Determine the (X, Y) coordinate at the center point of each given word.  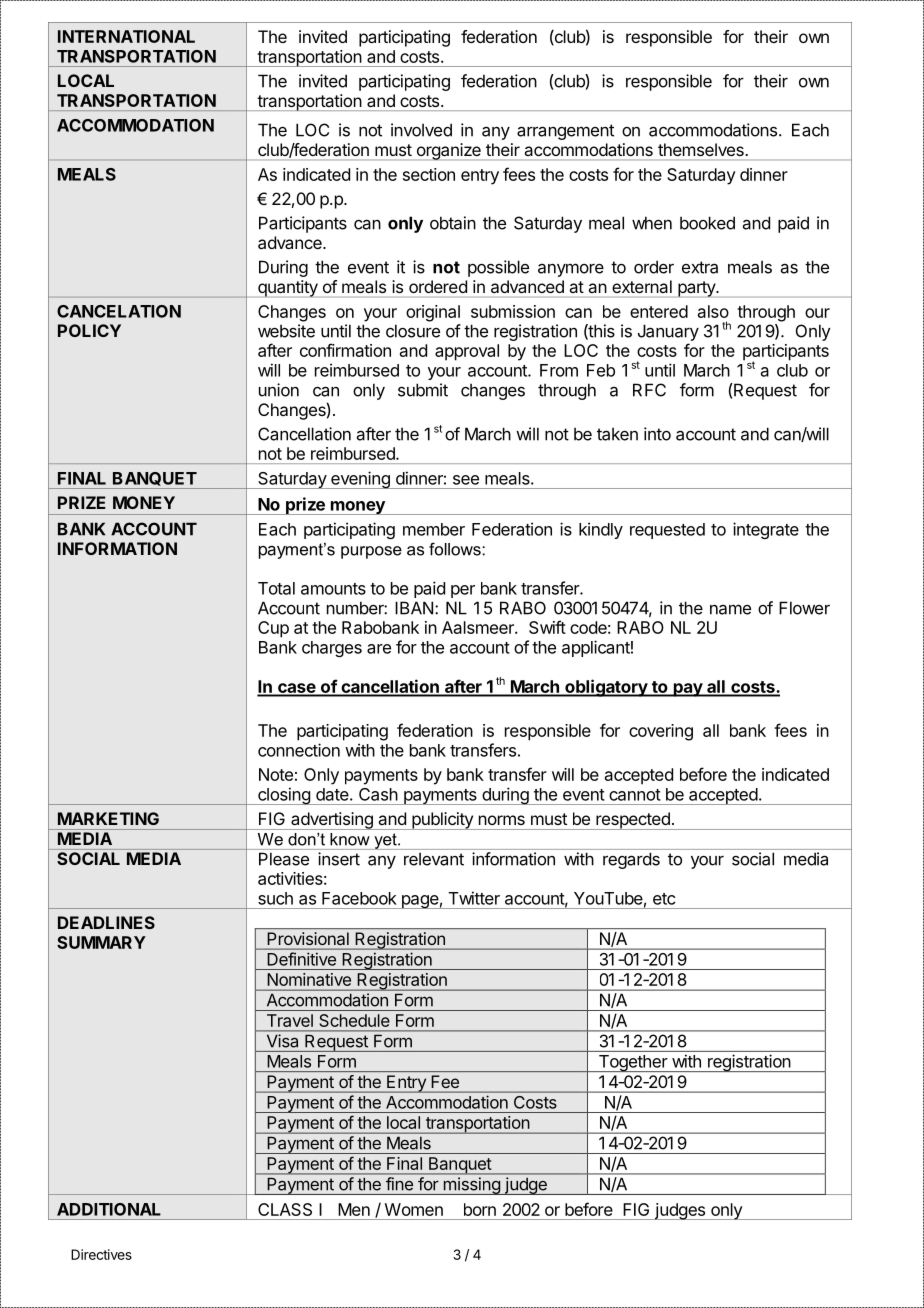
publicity (442, 821)
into (657, 434)
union (279, 390)
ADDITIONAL (109, 1209)
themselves (701, 149)
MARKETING (108, 818)
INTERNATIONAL (126, 36)
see (466, 480)
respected (633, 821)
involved (421, 130)
